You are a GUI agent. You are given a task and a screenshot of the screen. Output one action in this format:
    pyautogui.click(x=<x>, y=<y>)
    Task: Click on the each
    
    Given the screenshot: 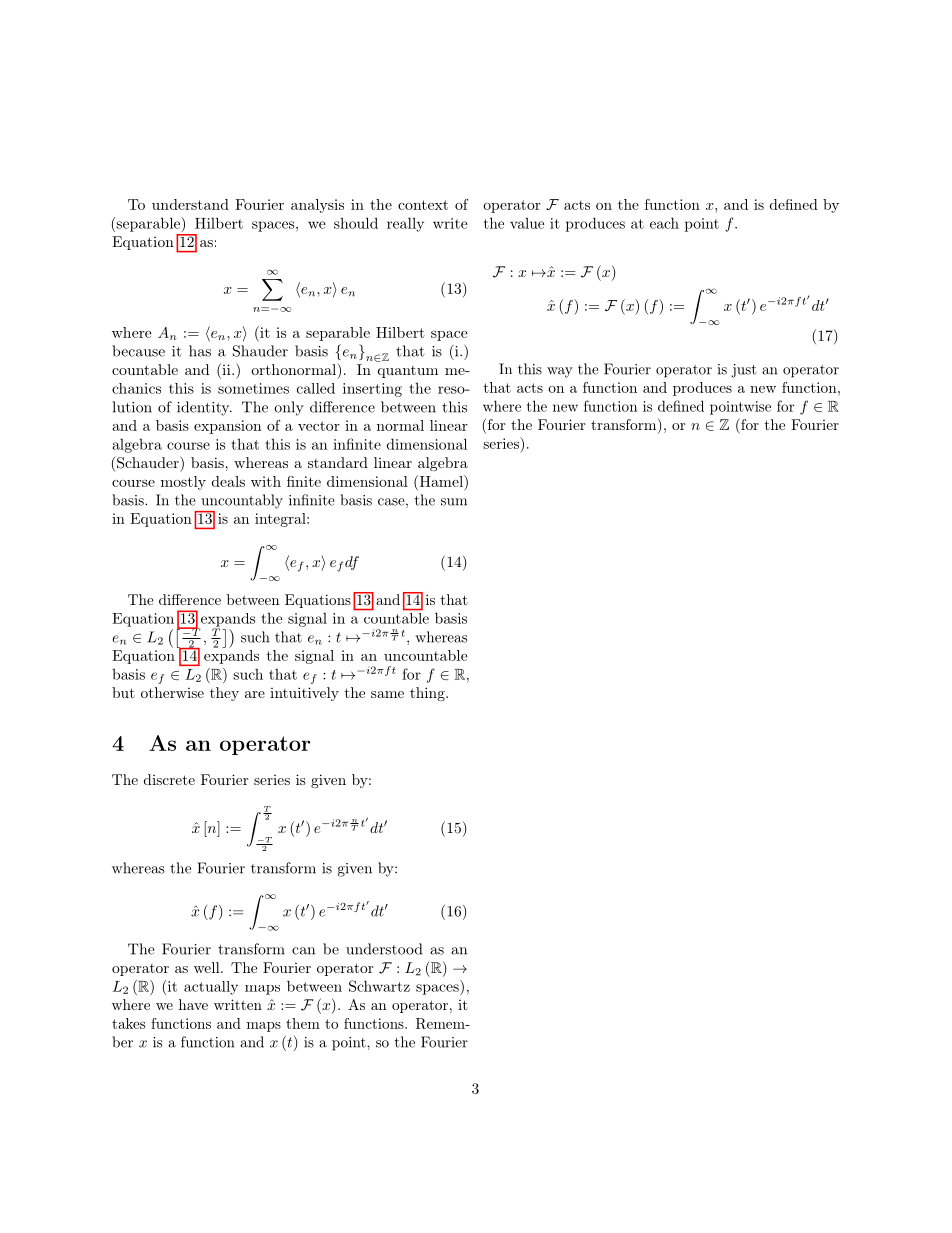 What is the action you would take?
    pyautogui.click(x=664, y=223)
